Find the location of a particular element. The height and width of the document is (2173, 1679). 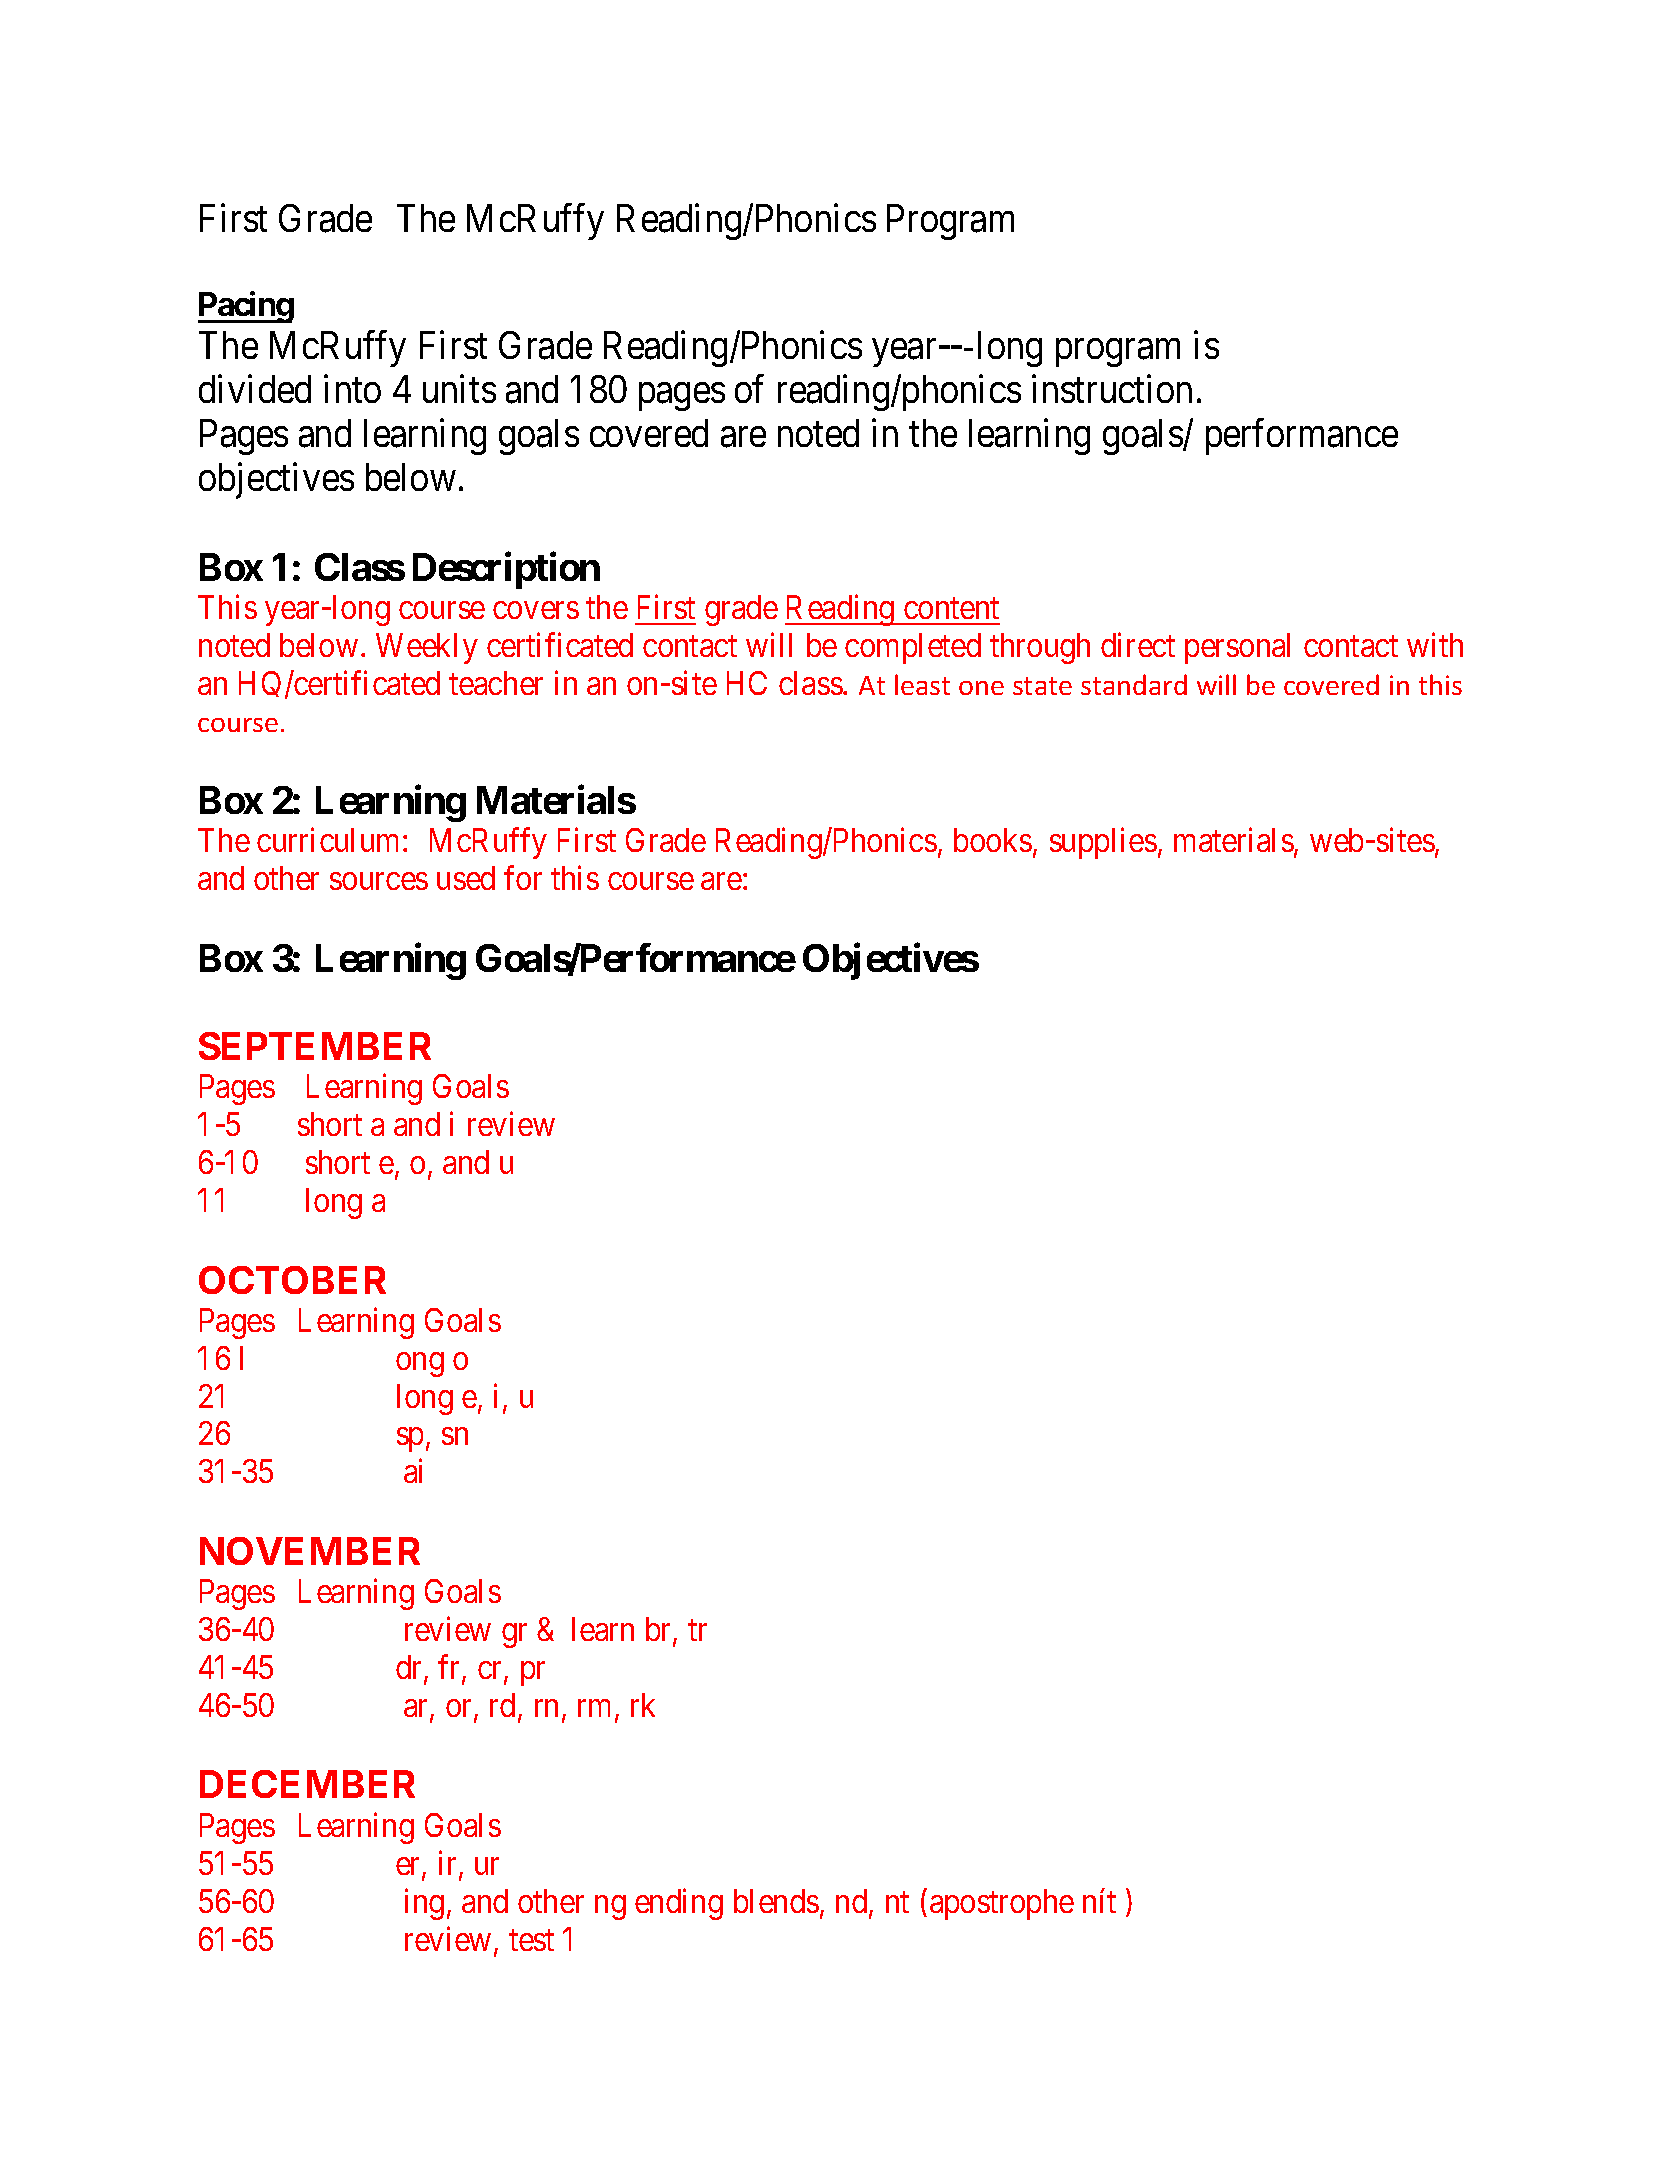

into is located at coordinates (352, 389).
